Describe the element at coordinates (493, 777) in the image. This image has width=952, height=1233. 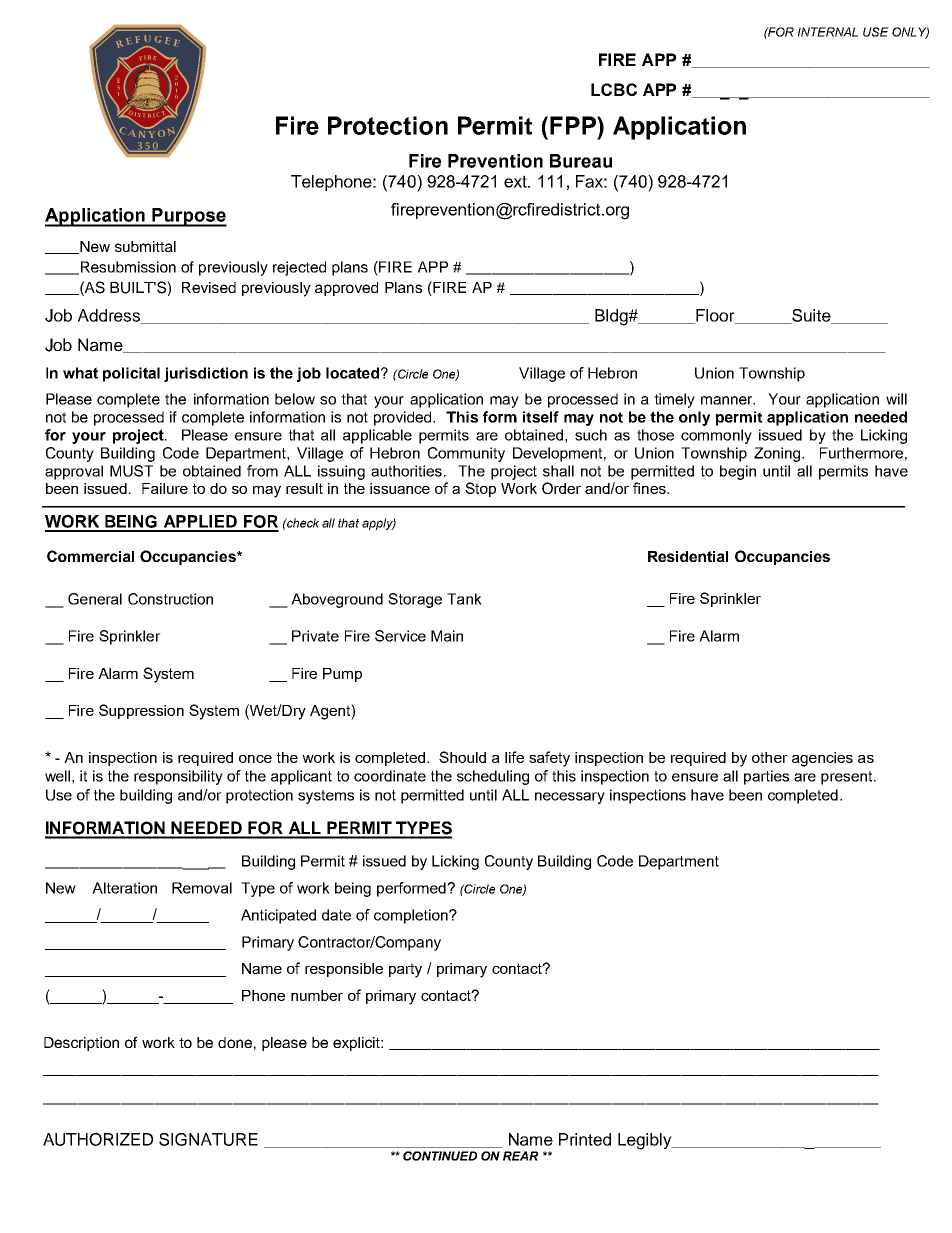
I see `scheduling` at that location.
